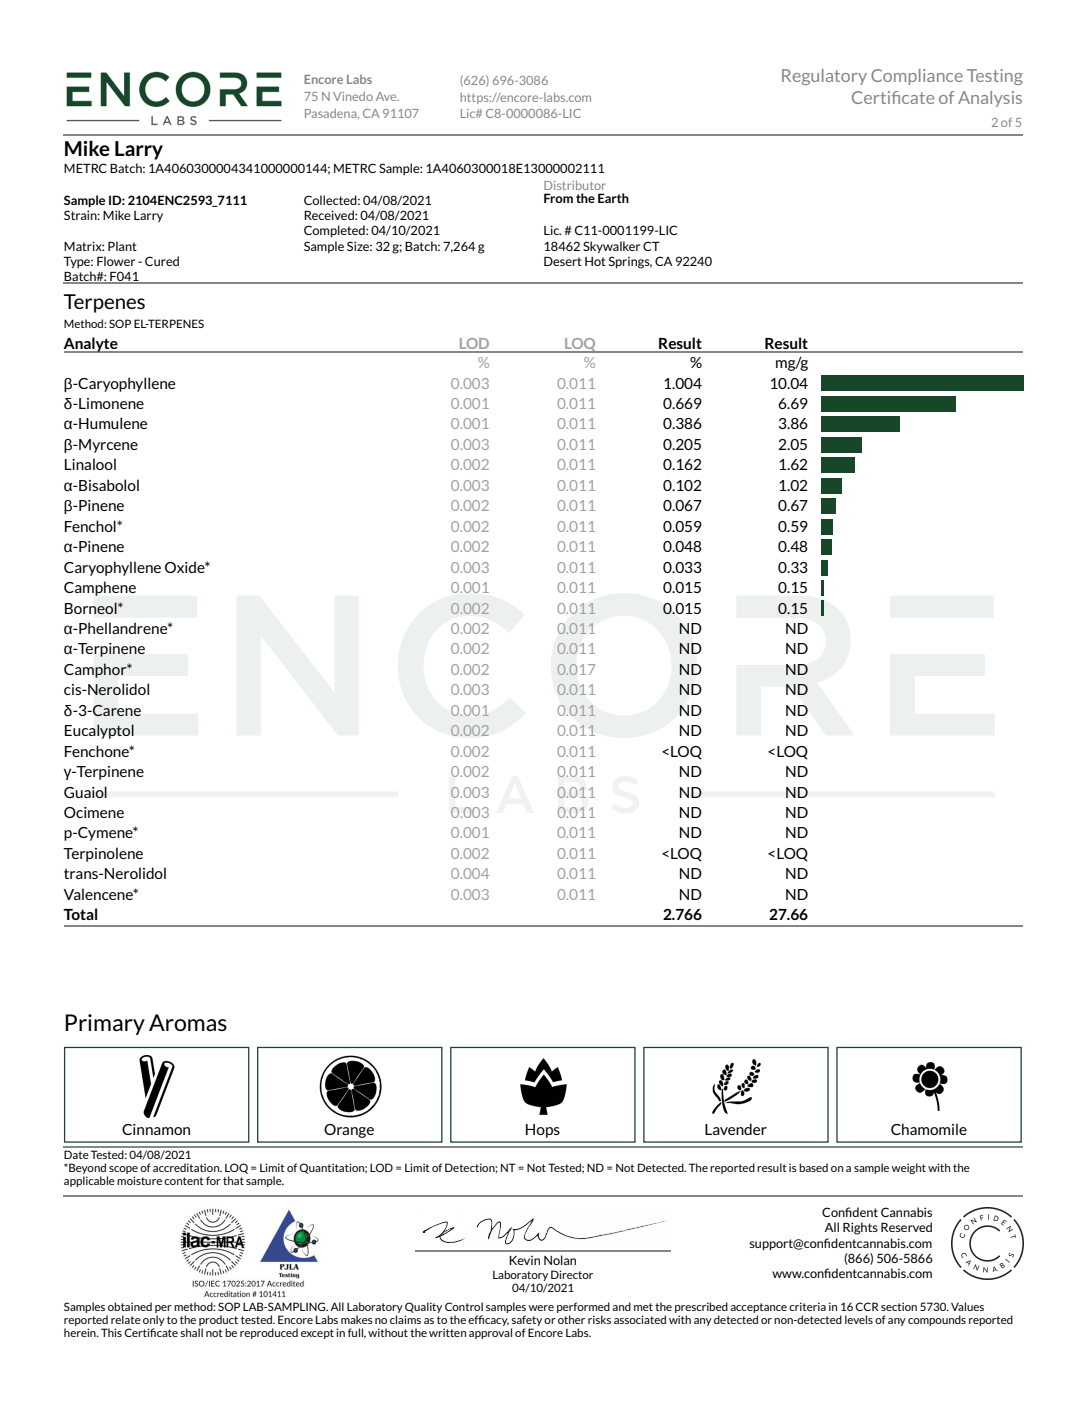 The width and height of the image is (1087, 1406). Describe the element at coordinates (218, 1322) in the image. I see `product` at that location.
